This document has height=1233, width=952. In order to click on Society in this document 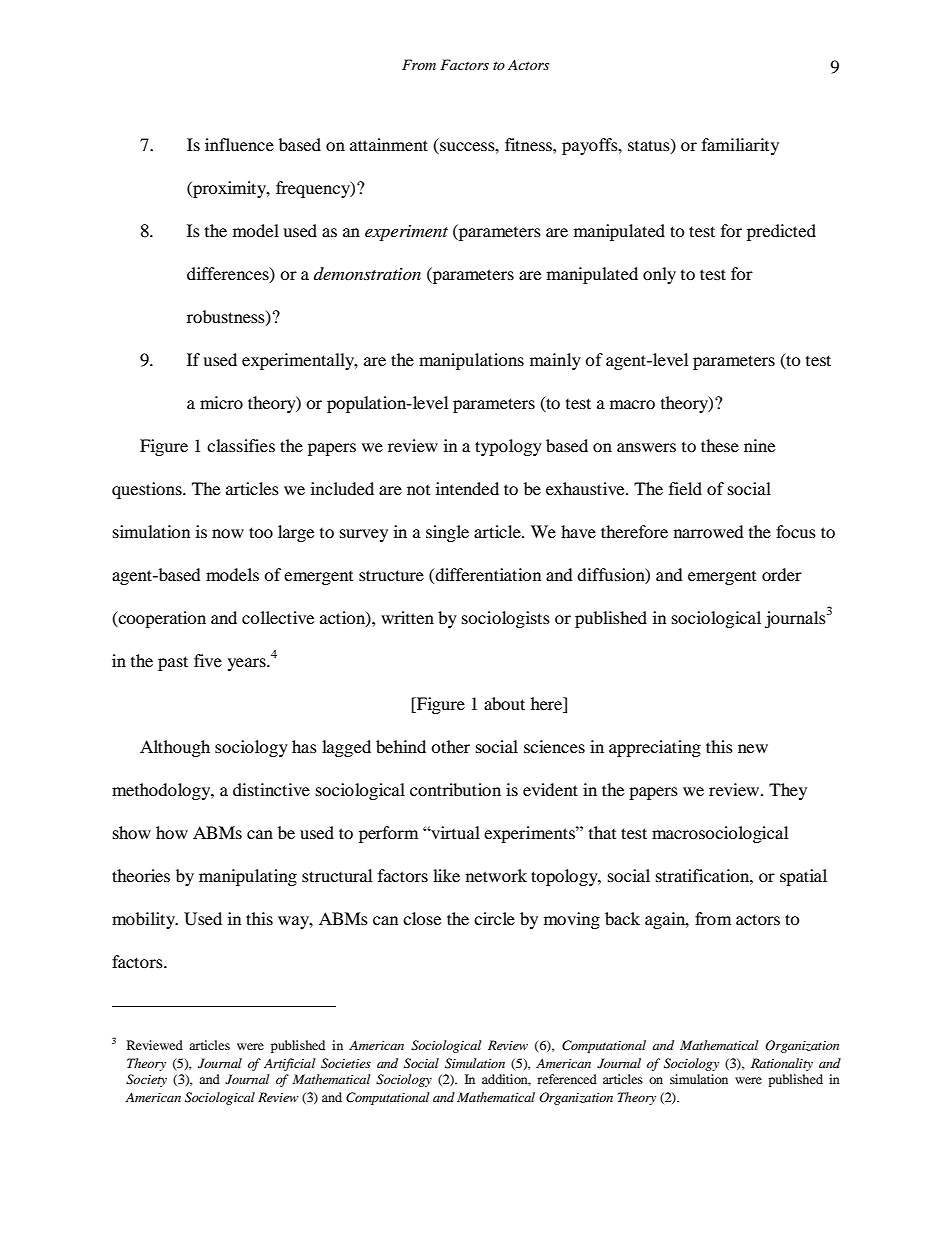, I will do `click(146, 1080)`.
